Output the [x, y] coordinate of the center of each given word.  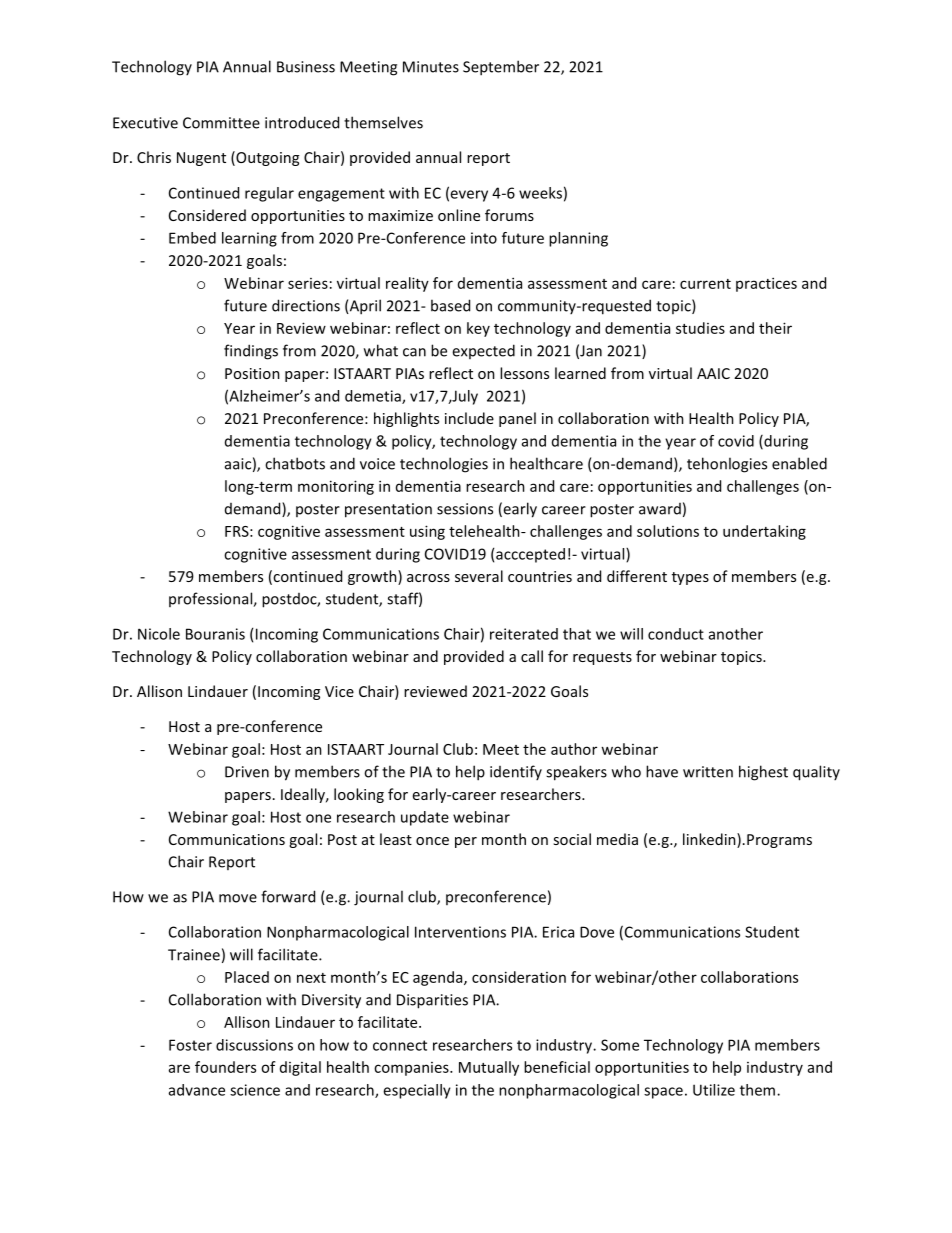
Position [252, 373]
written [708, 772]
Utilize [714, 1090]
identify [516, 772]
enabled [799, 463]
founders [225, 1067]
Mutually [489, 1068]
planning [578, 239]
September [501, 68]
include [469, 418]
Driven [247, 772]
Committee [221, 123]
